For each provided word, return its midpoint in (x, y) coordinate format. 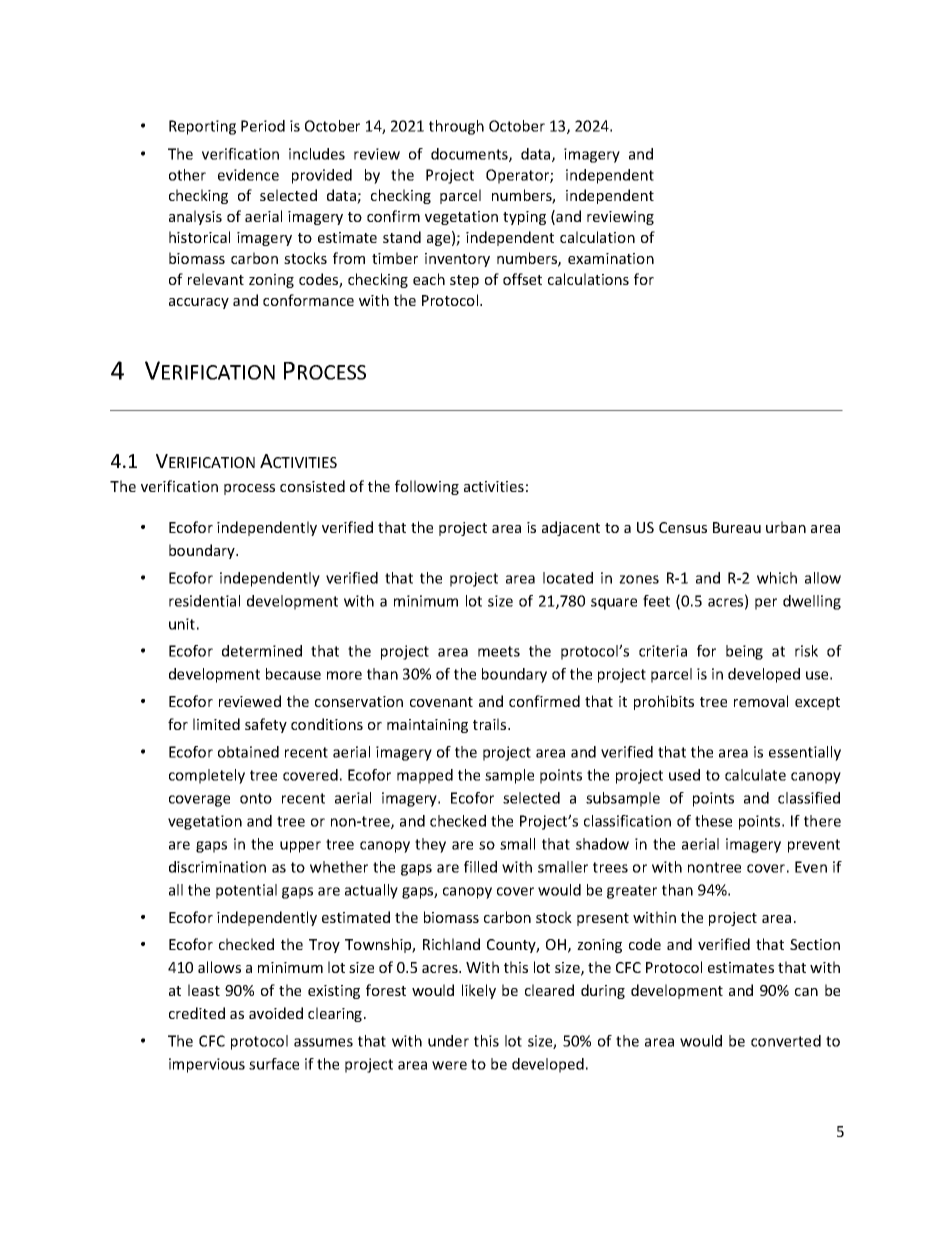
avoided (276, 1013)
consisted (312, 486)
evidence (248, 175)
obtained (248, 752)
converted (786, 1041)
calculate (755, 775)
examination (611, 258)
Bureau (737, 527)
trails (491, 724)
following (427, 487)
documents (470, 155)
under (448, 1041)
